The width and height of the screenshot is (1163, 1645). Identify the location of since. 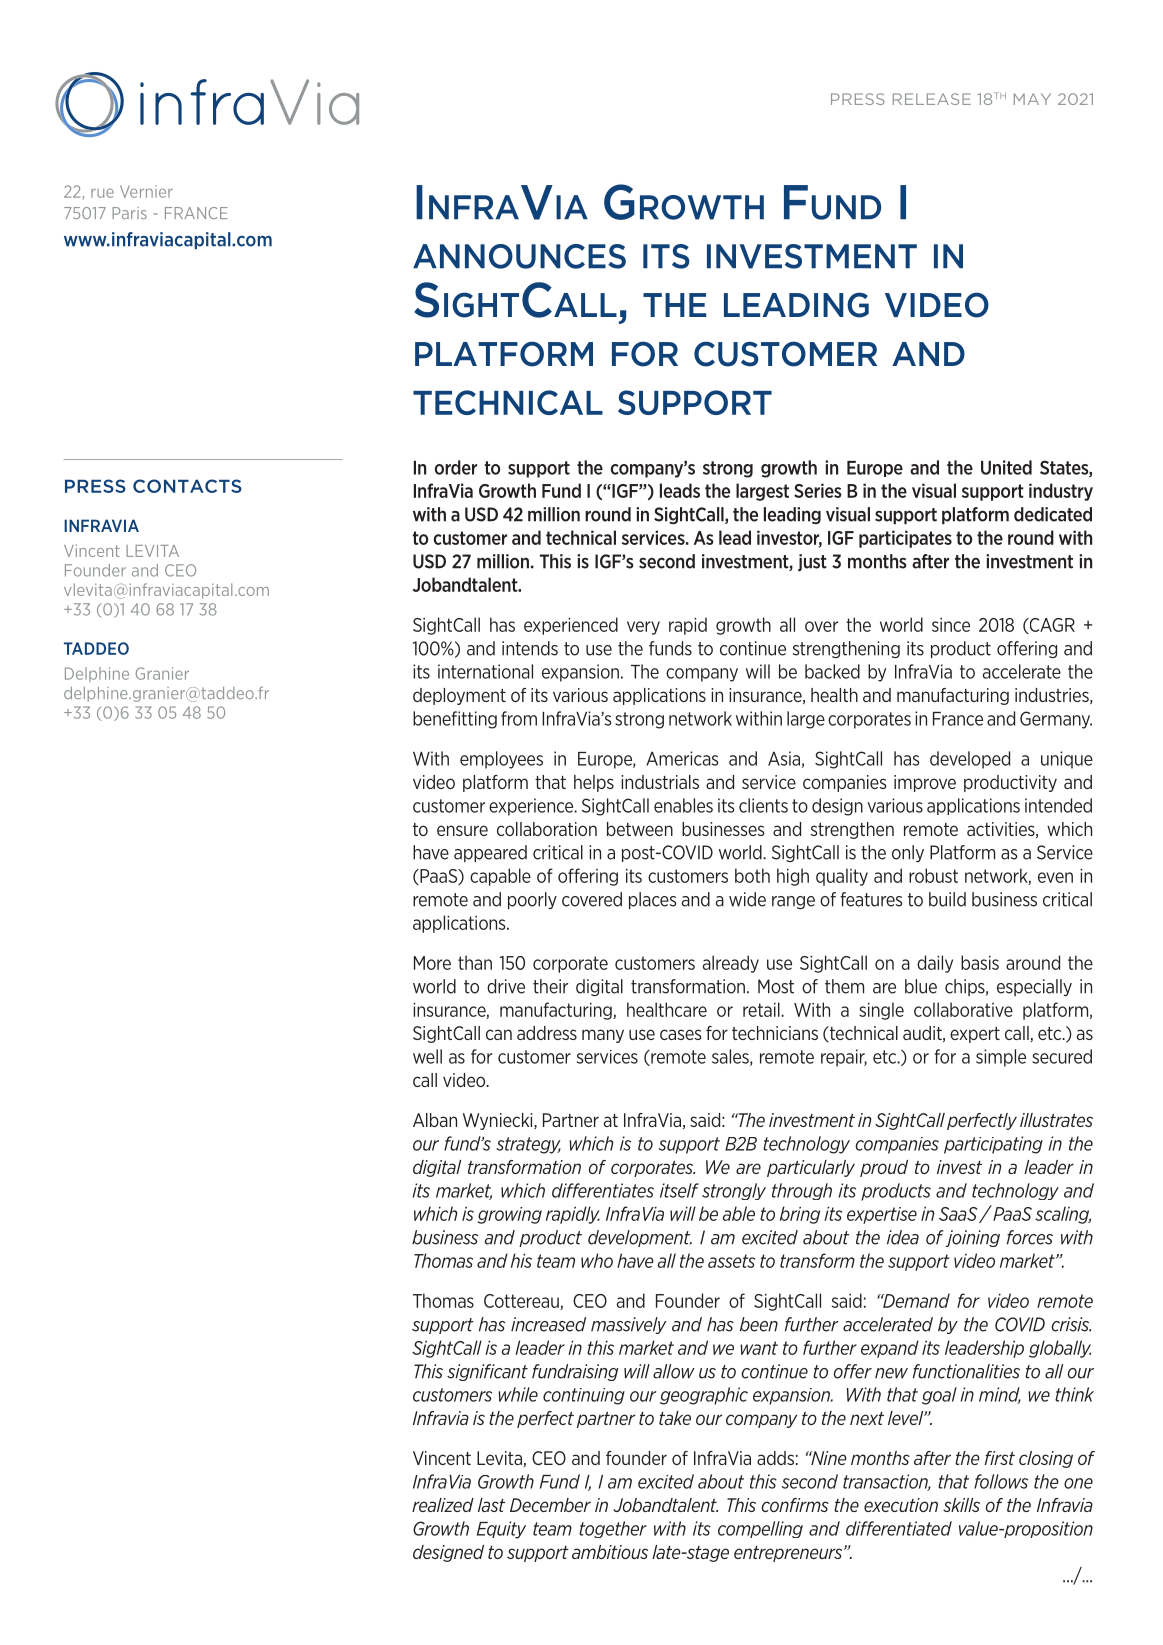
(951, 625).
